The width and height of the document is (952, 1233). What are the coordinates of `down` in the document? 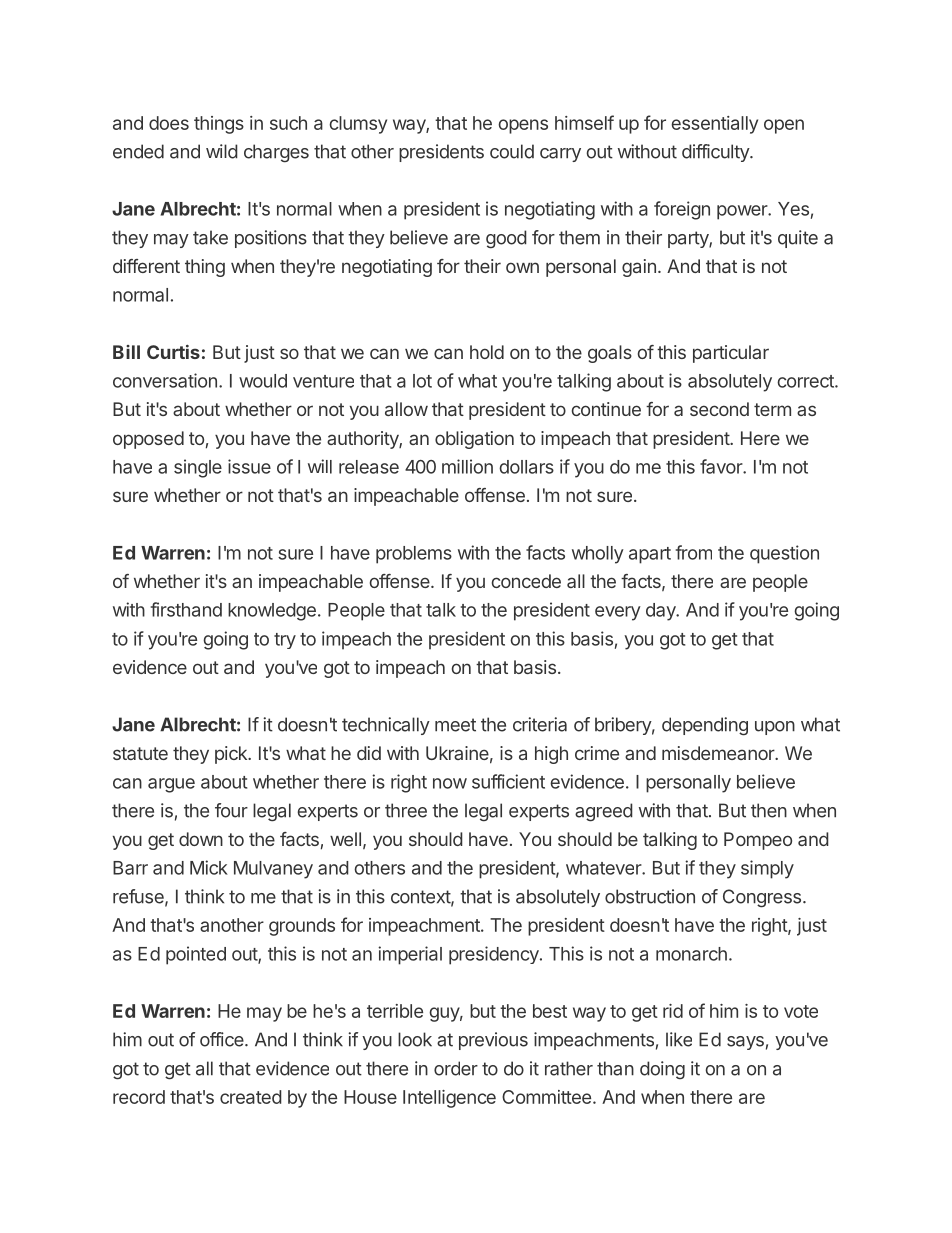 It's located at (201, 839).
